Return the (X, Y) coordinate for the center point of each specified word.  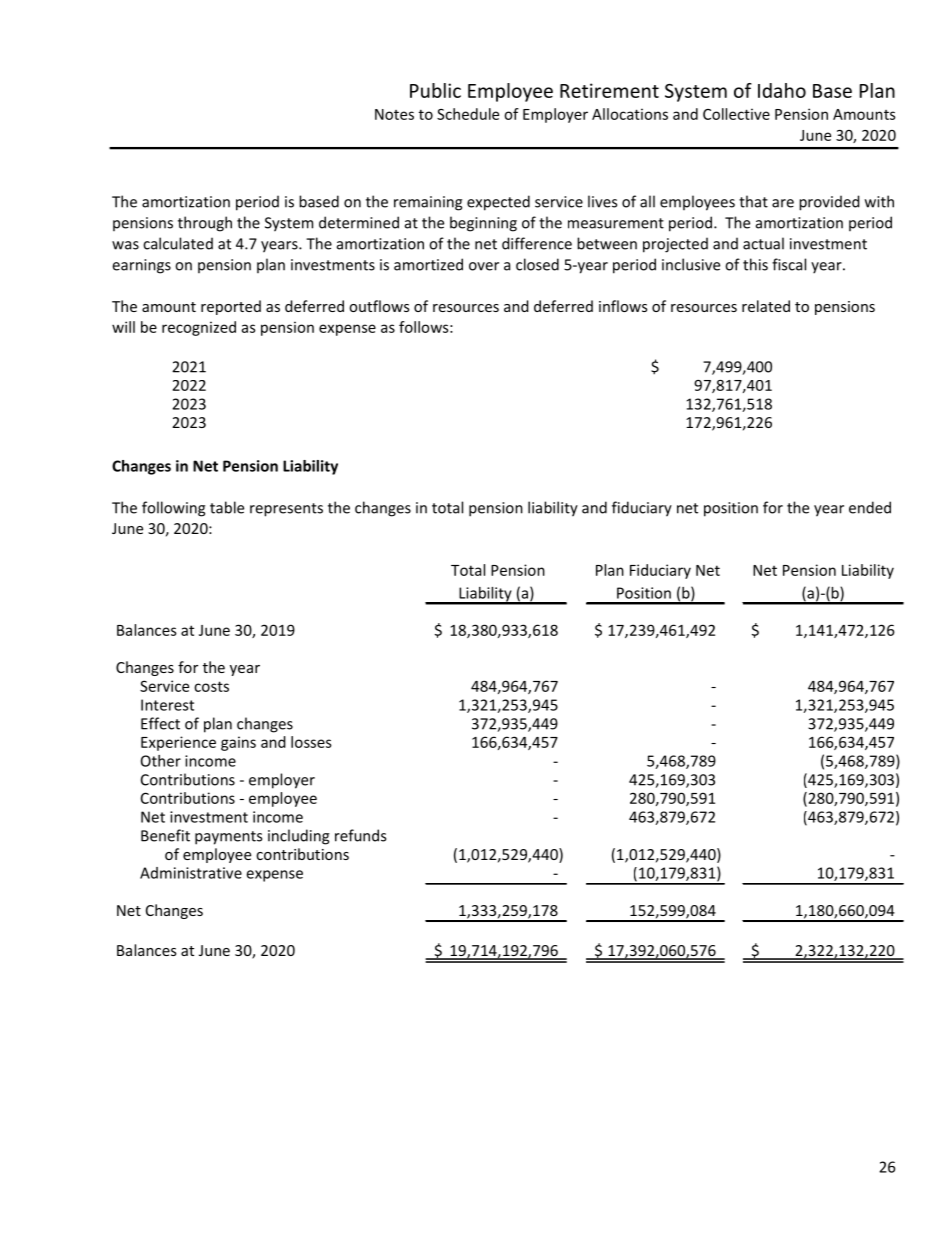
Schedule (468, 114)
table (227, 507)
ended (870, 507)
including (299, 837)
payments (228, 838)
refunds (360, 835)
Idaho (782, 90)
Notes (394, 114)
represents (286, 510)
